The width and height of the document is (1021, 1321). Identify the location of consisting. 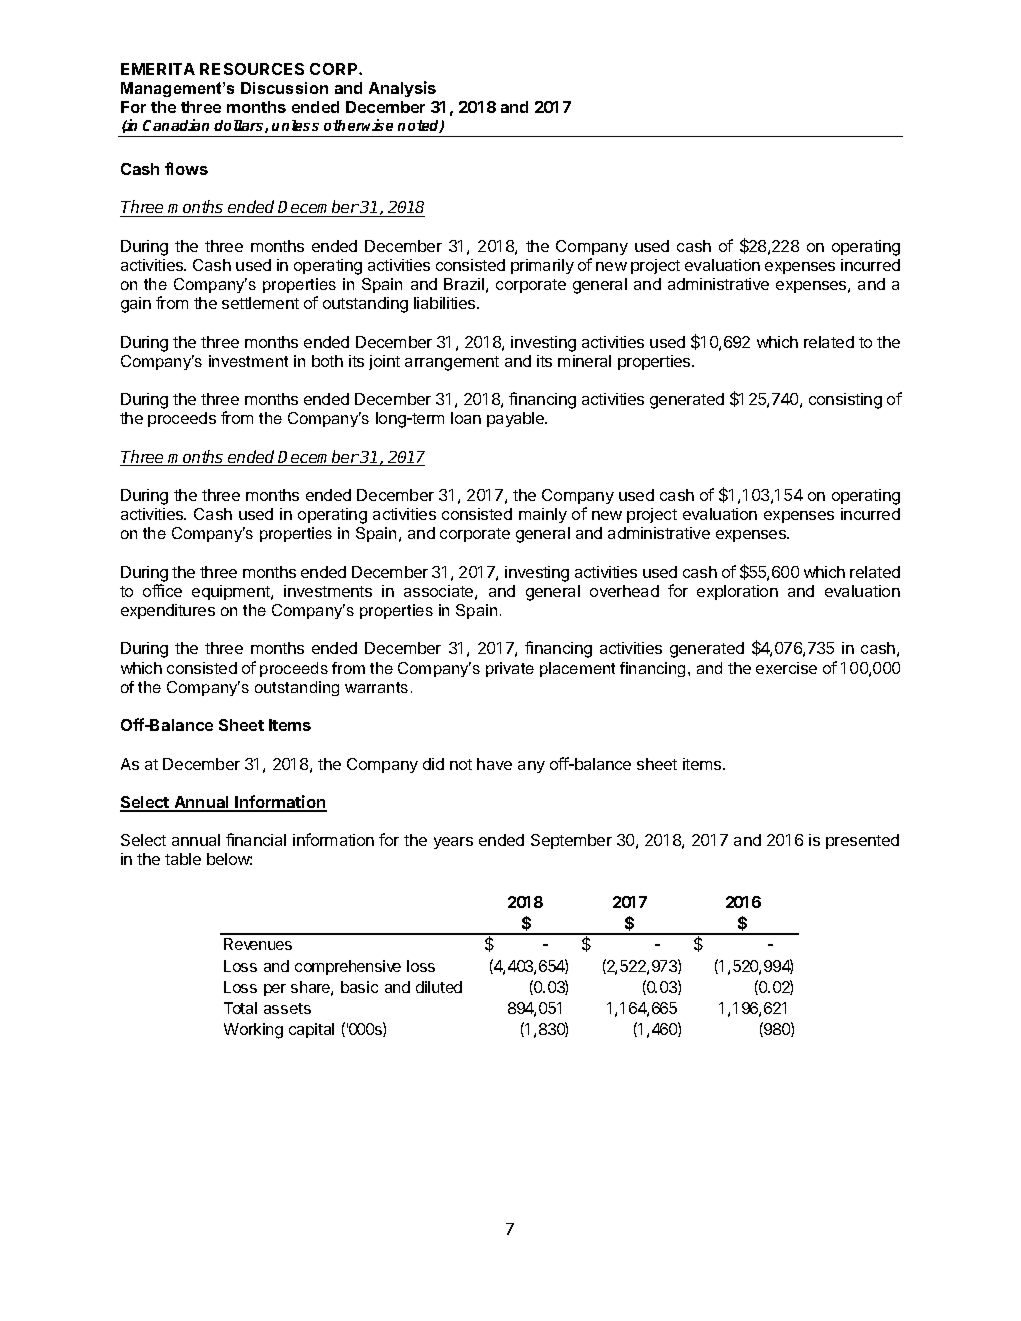
(845, 401).
